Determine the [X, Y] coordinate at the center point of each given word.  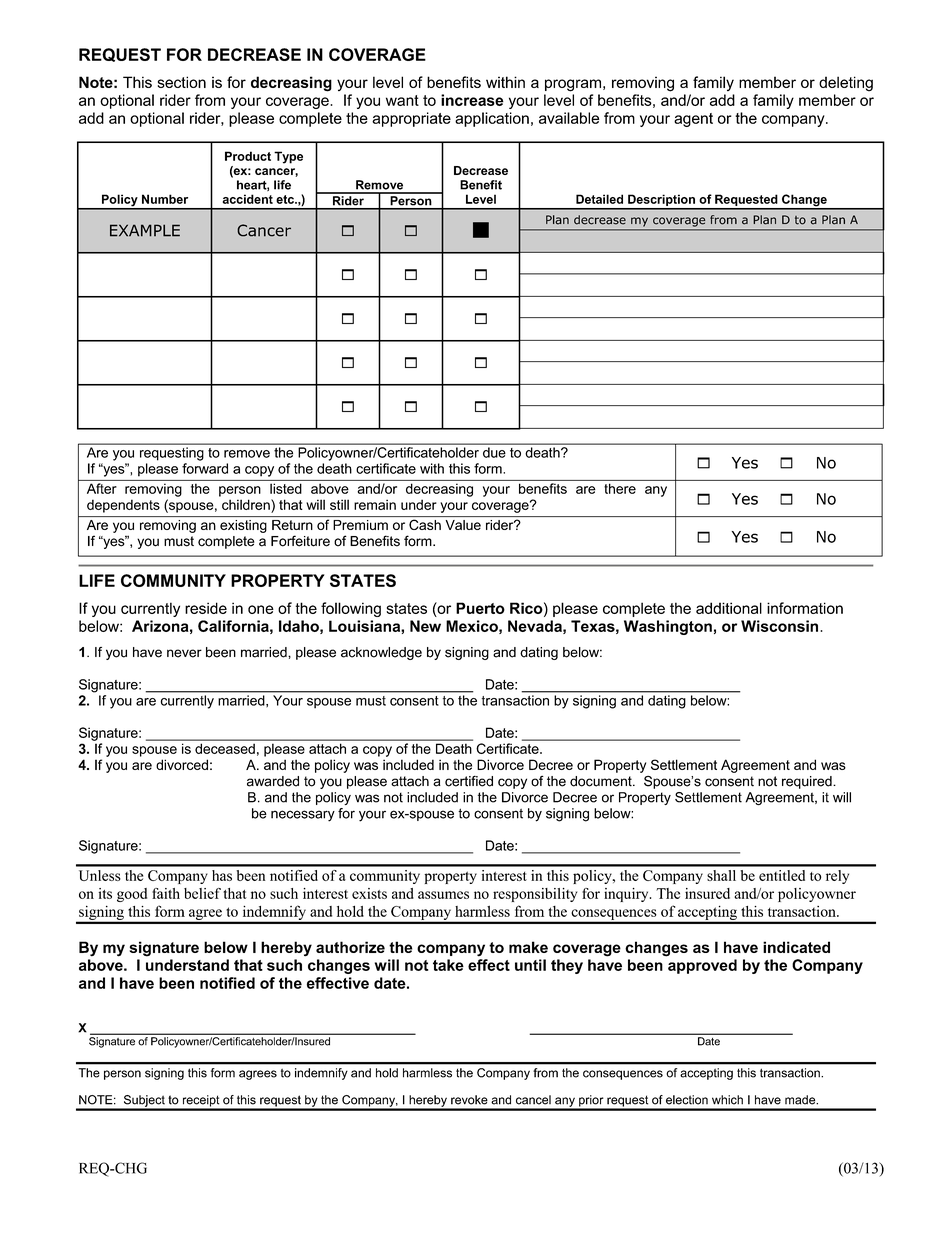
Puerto [480, 608]
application [492, 119]
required [808, 782]
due [494, 452]
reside [206, 608]
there [620, 488]
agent [693, 120]
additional [729, 608]
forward [205, 468]
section [182, 82]
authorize [350, 947]
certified [469, 781]
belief [202, 893]
